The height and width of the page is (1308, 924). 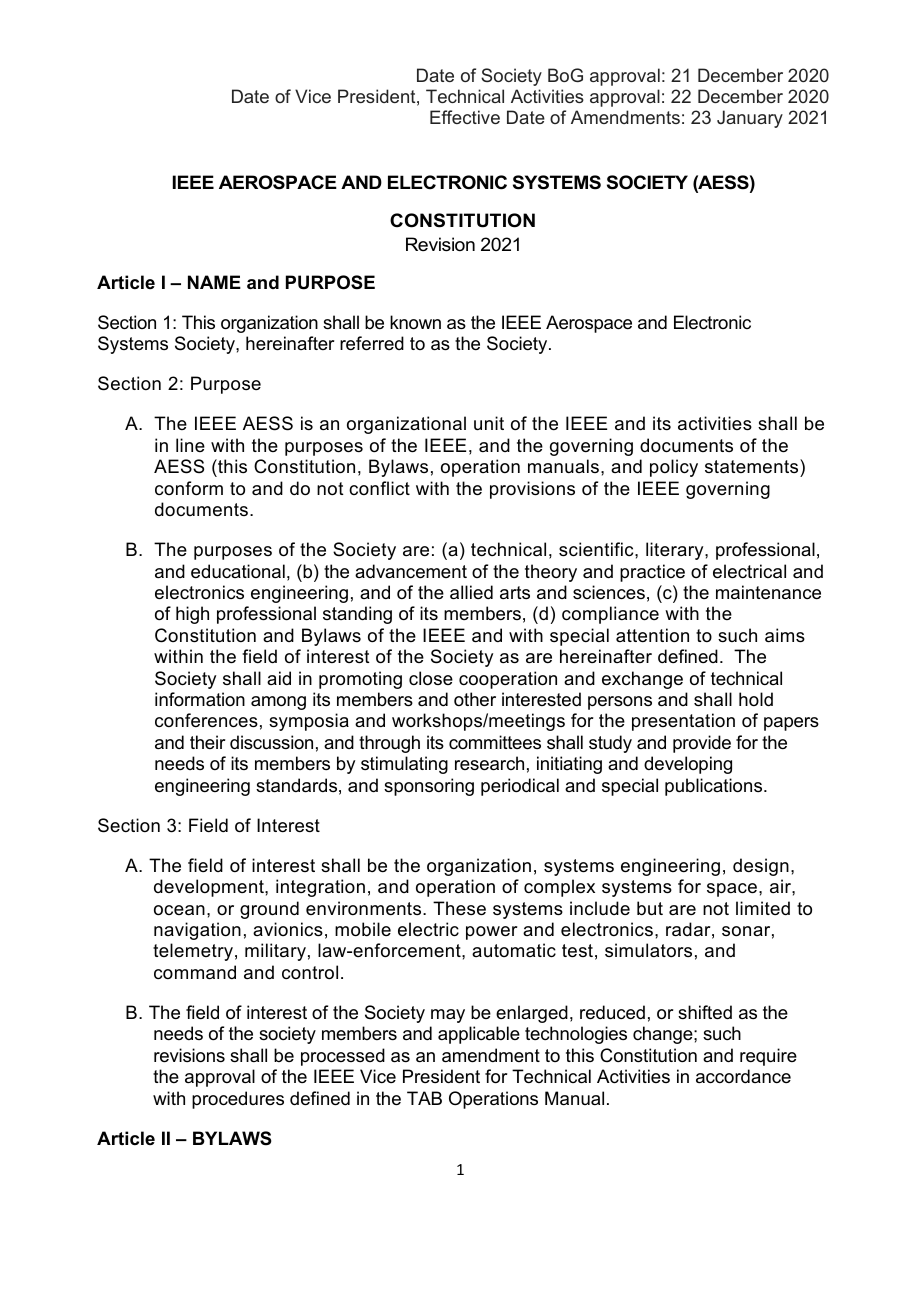 I want to click on educational, so click(x=238, y=571).
